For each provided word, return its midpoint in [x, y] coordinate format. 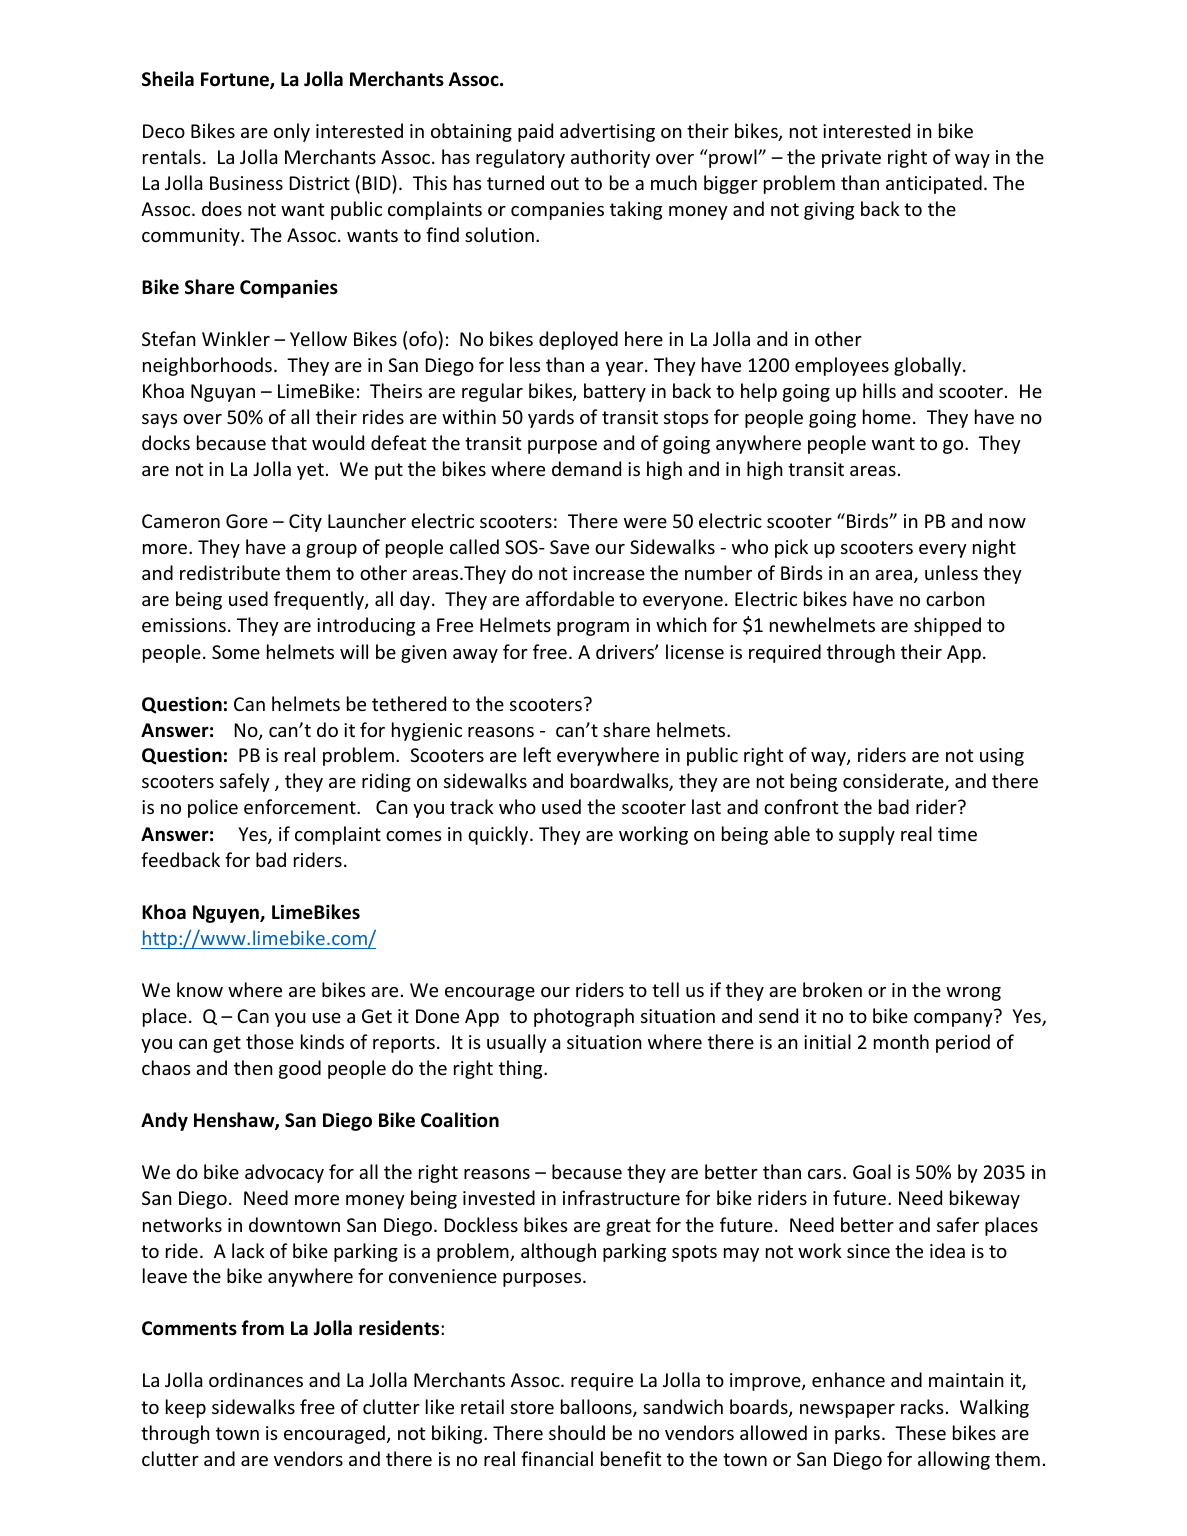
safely [245, 782]
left [537, 754]
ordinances [256, 1379]
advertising [607, 132]
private [851, 159]
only [292, 132]
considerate [894, 782]
